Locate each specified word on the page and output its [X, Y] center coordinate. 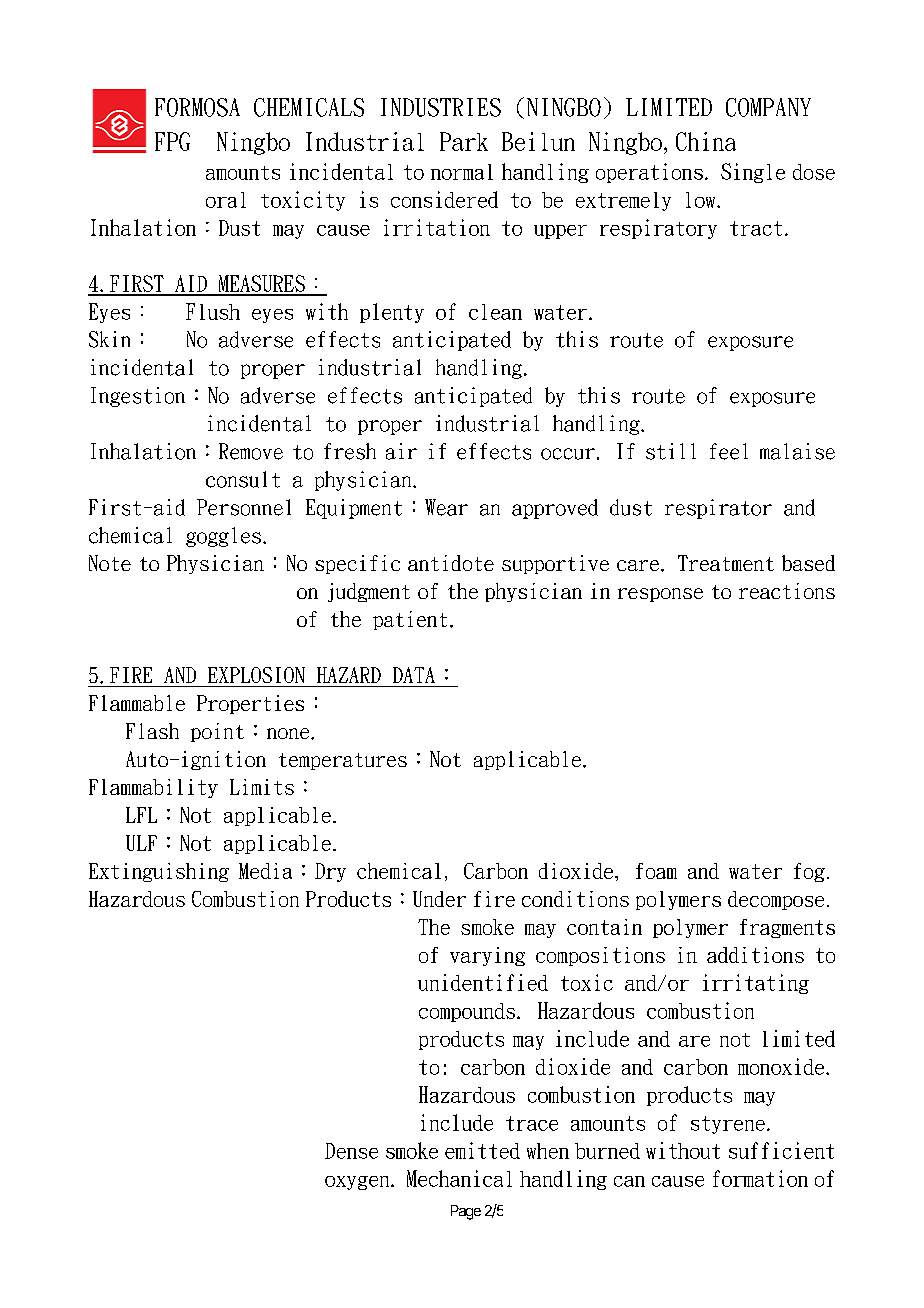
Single [753, 173]
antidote [451, 563]
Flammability [153, 788]
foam [656, 871]
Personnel [244, 507]
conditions [575, 899]
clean [495, 312]
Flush [213, 311]
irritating [756, 984]
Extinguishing [159, 872]
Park [464, 141]
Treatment [726, 563]
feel [729, 451]
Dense [351, 1151]
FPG [172, 141]
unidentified [483, 982]
